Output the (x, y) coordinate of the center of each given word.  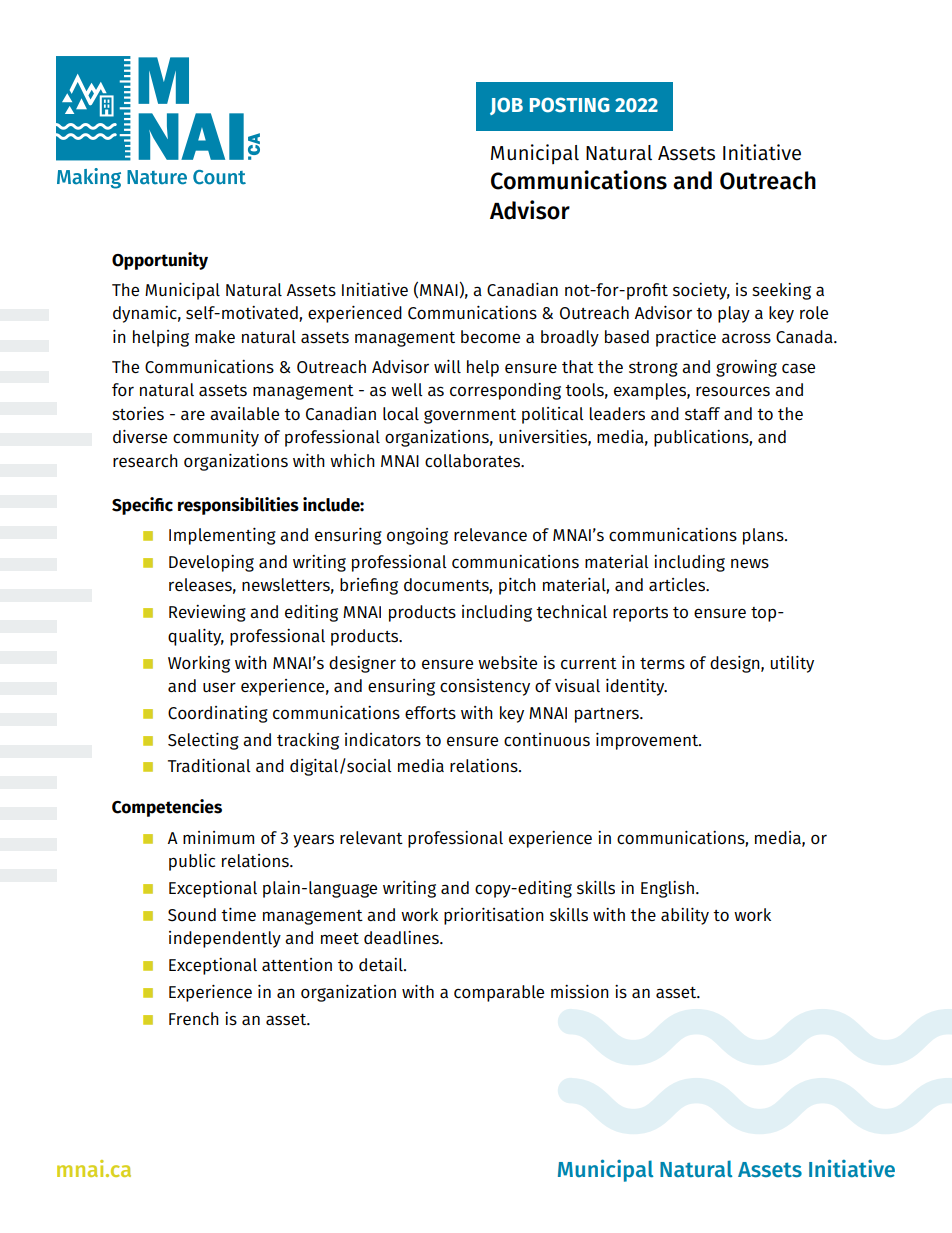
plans (764, 536)
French (194, 1018)
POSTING (570, 105)
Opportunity (160, 261)
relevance (490, 534)
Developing (211, 563)
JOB (506, 106)
